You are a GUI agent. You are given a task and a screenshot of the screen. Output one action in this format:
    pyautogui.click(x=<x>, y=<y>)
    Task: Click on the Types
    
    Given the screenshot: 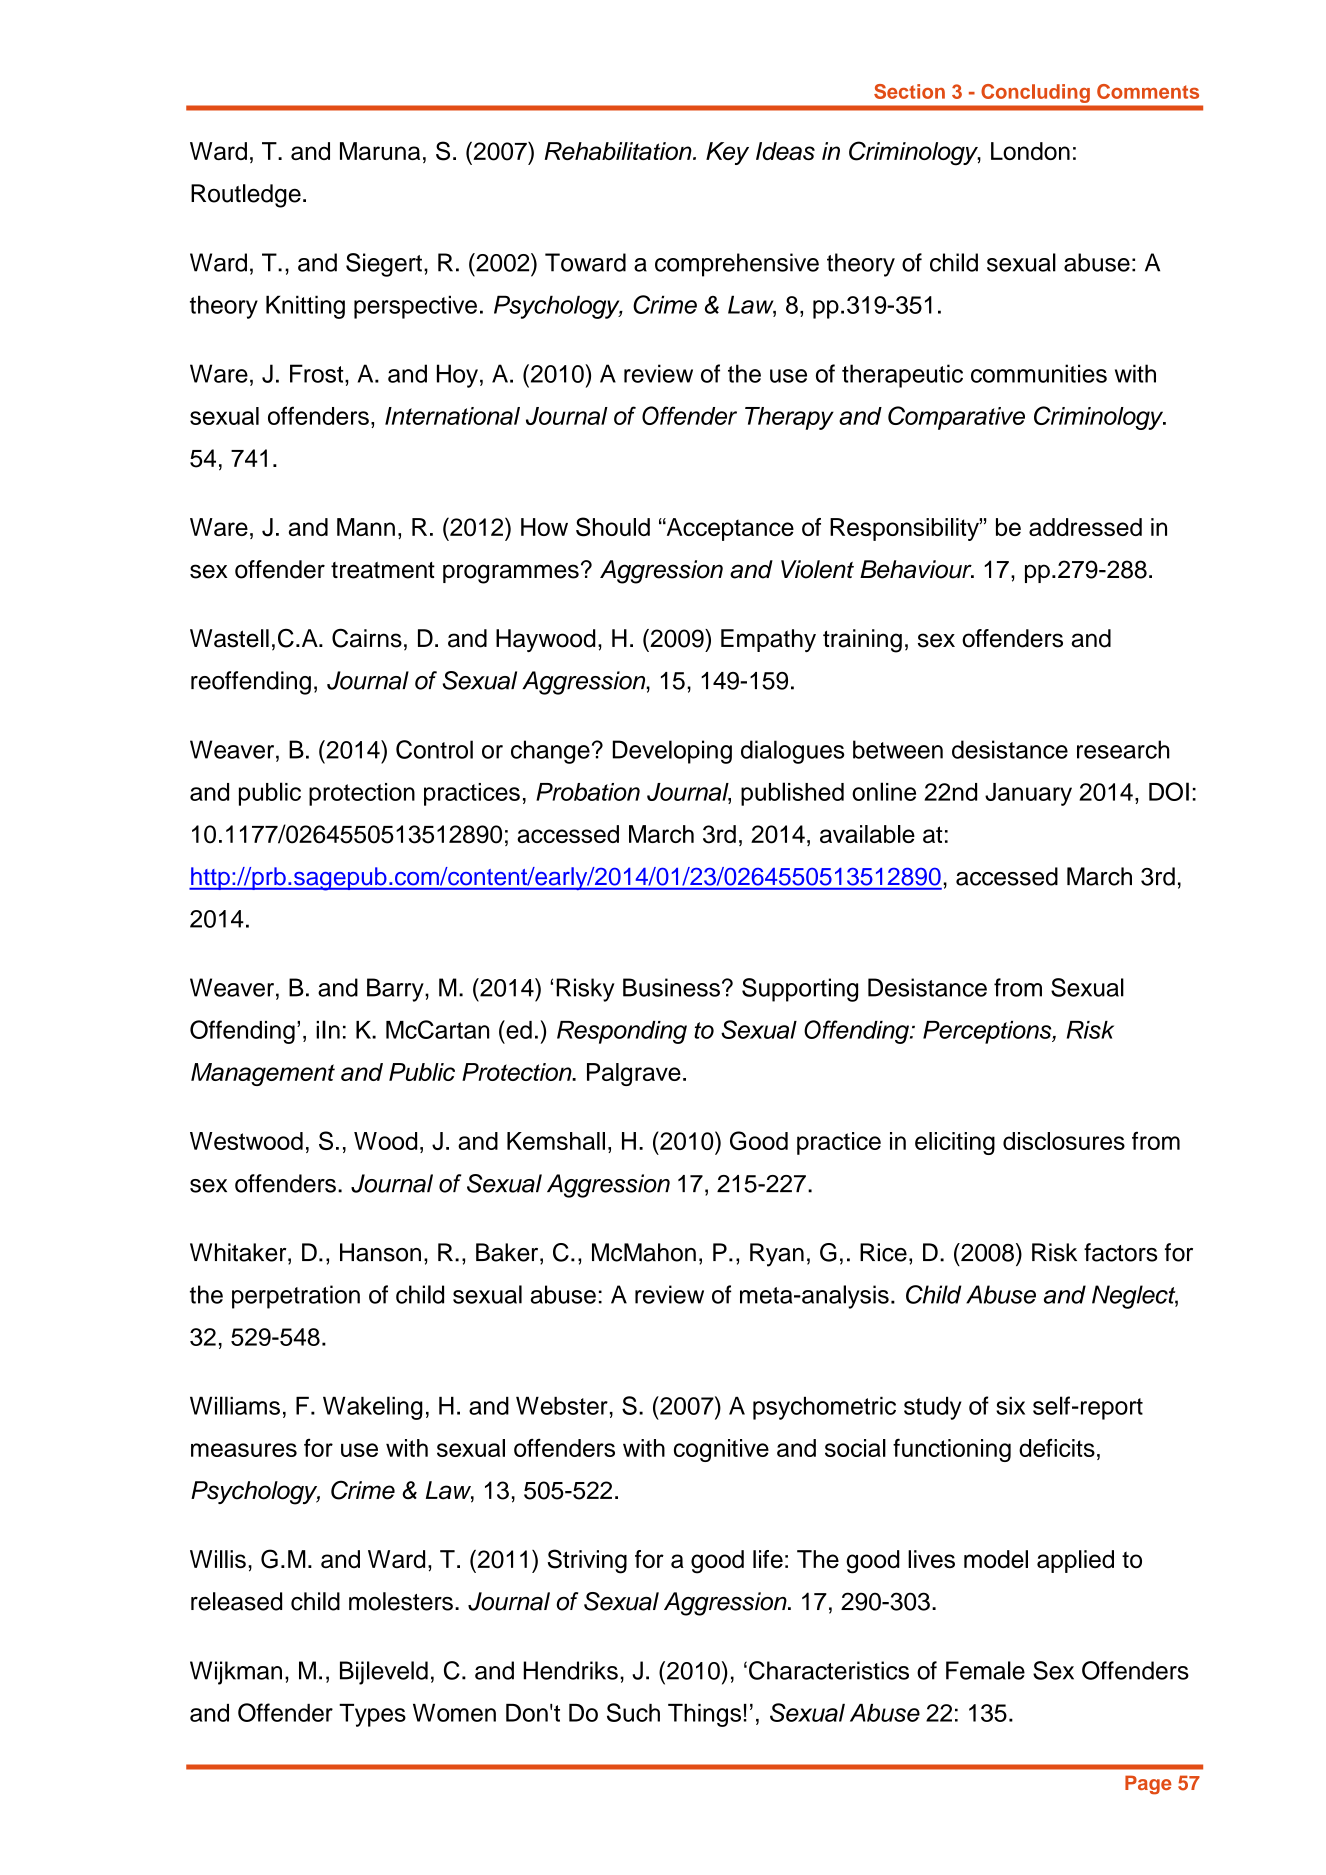 What is the action you would take?
    pyautogui.click(x=372, y=1715)
